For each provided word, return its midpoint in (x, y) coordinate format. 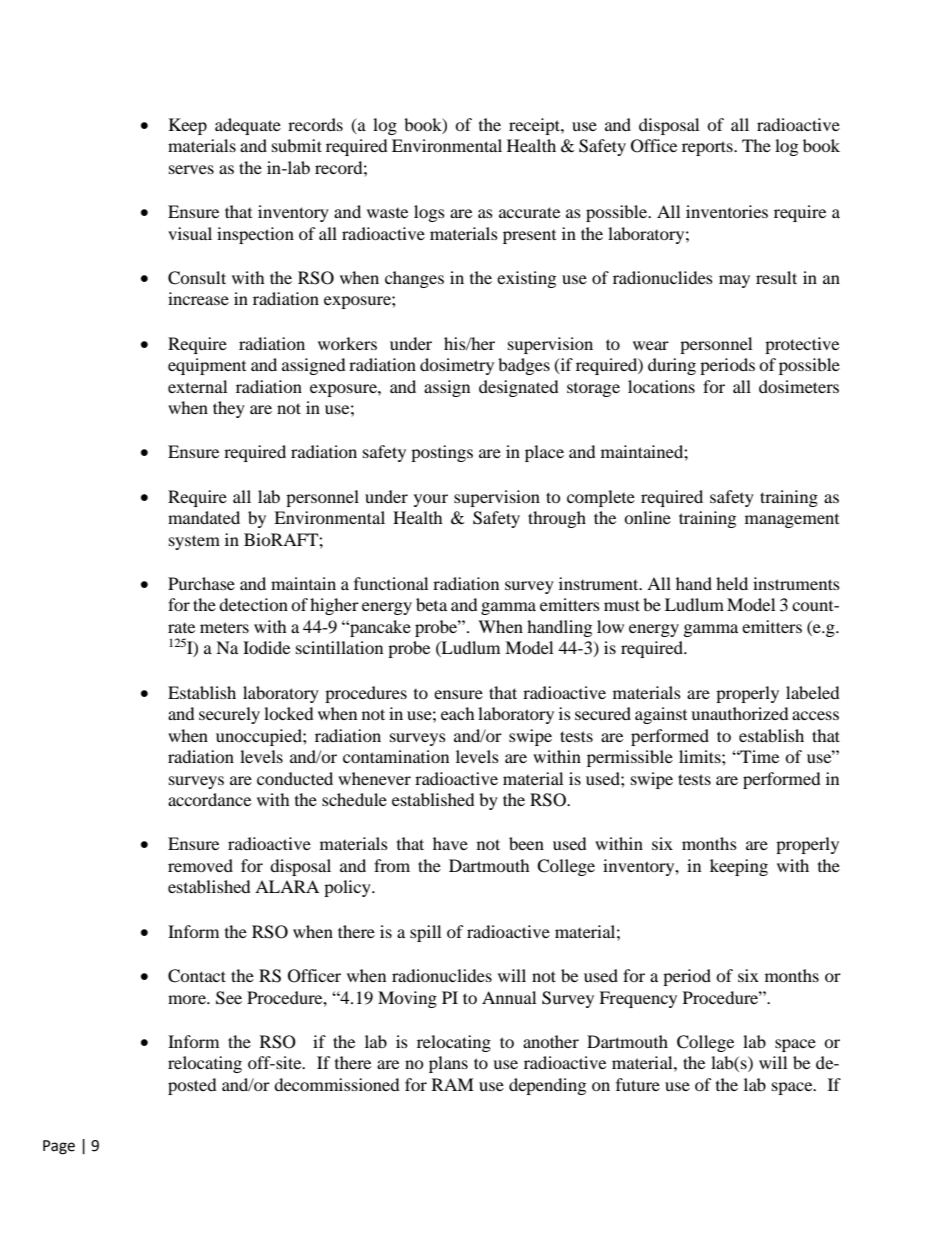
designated (519, 388)
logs (429, 213)
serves (191, 169)
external (197, 386)
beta (431, 604)
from (392, 865)
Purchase (201, 583)
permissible (630, 758)
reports (708, 148)
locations (661, 386)
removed (200, 865)
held (732, 583)
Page (59, 1147)
